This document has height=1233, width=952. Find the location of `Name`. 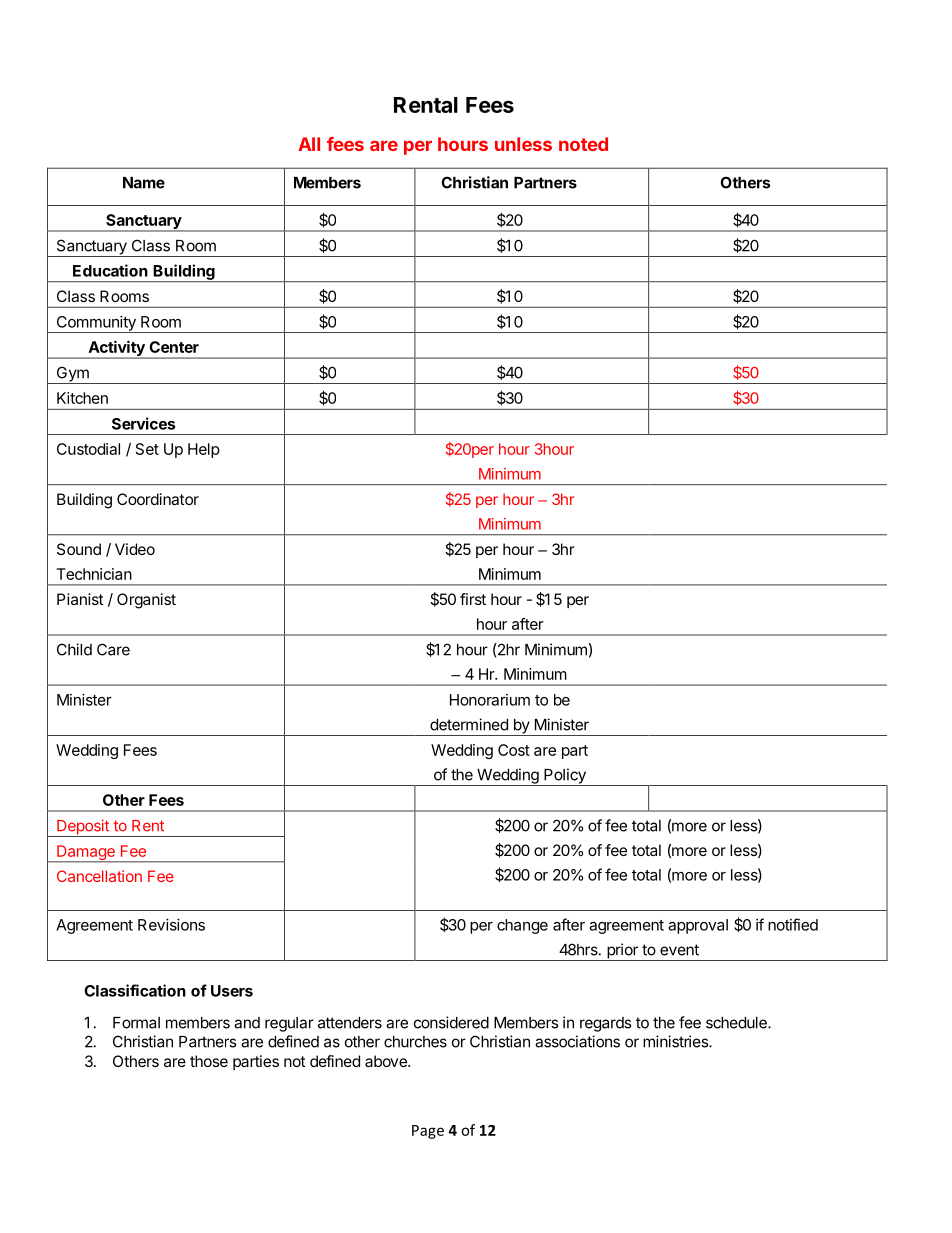

Name is located at coordinates (144, 183).
